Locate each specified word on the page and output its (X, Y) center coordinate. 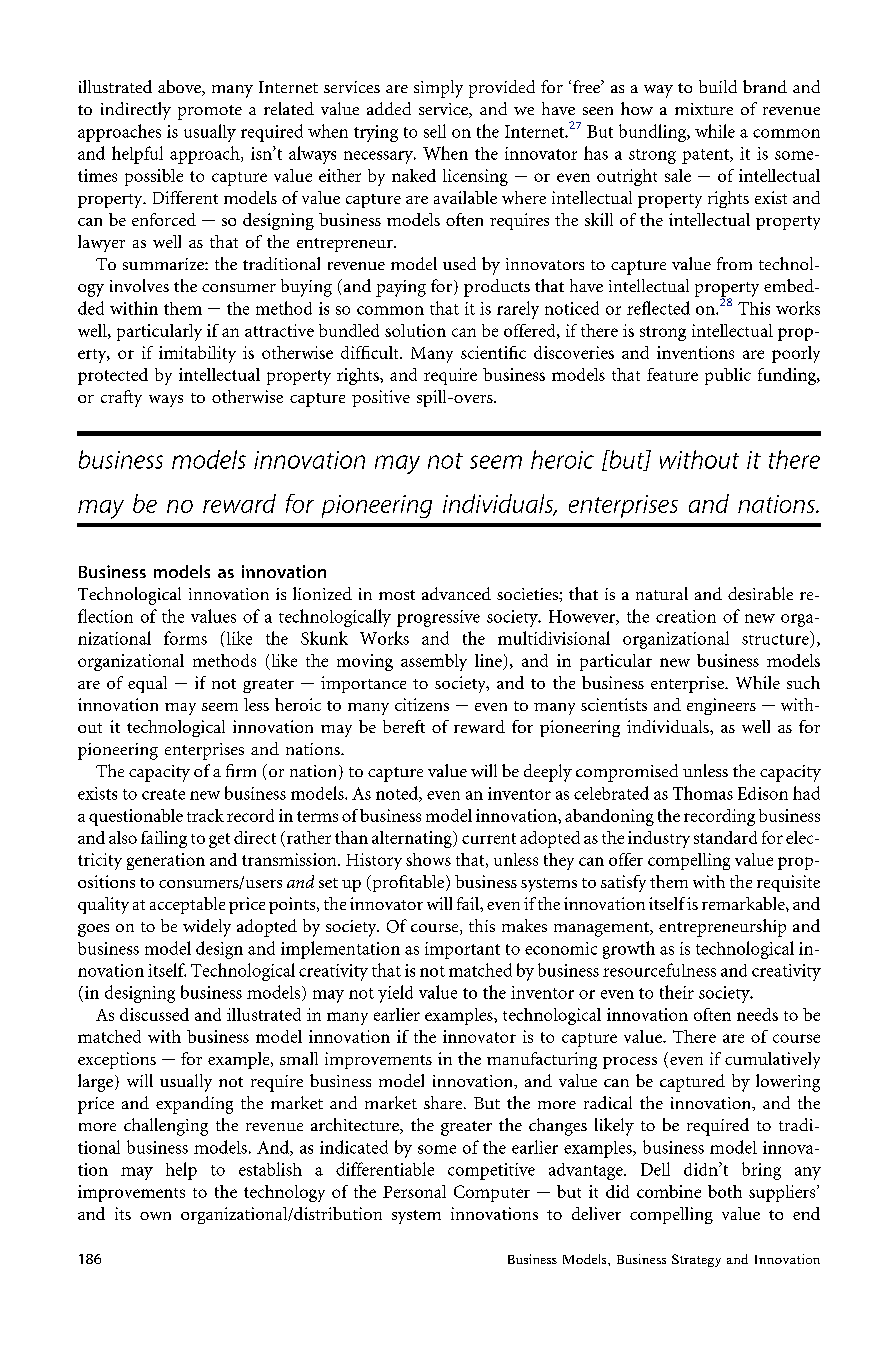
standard (725, 837)
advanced (456, 593)
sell (435, 131)
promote (210, 112)
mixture (704, 109)
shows (428, 859)
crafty (121, 398)
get (219, 840)
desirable (760, 593)
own (155, 1216)
